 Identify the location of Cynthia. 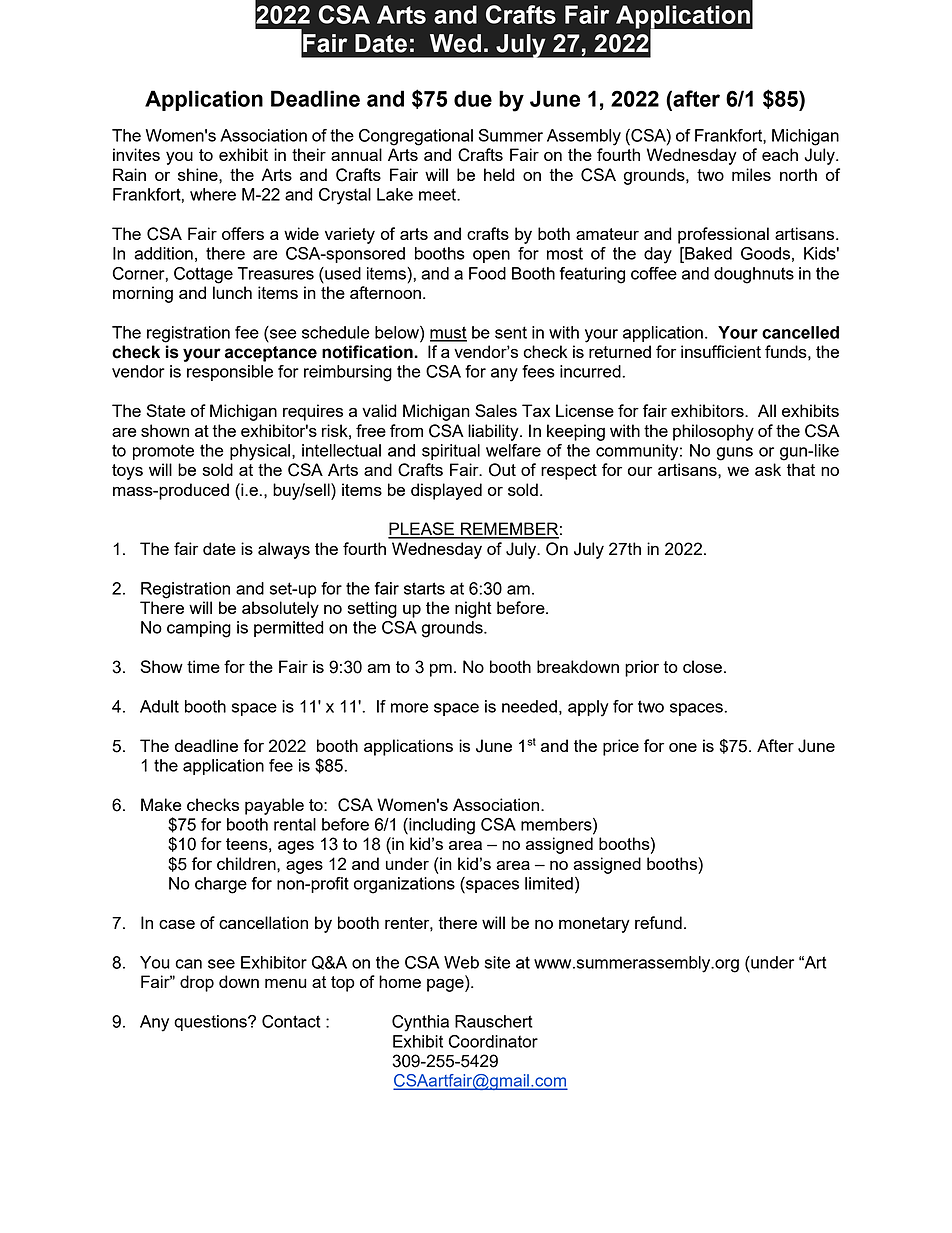
(420, 1023).
